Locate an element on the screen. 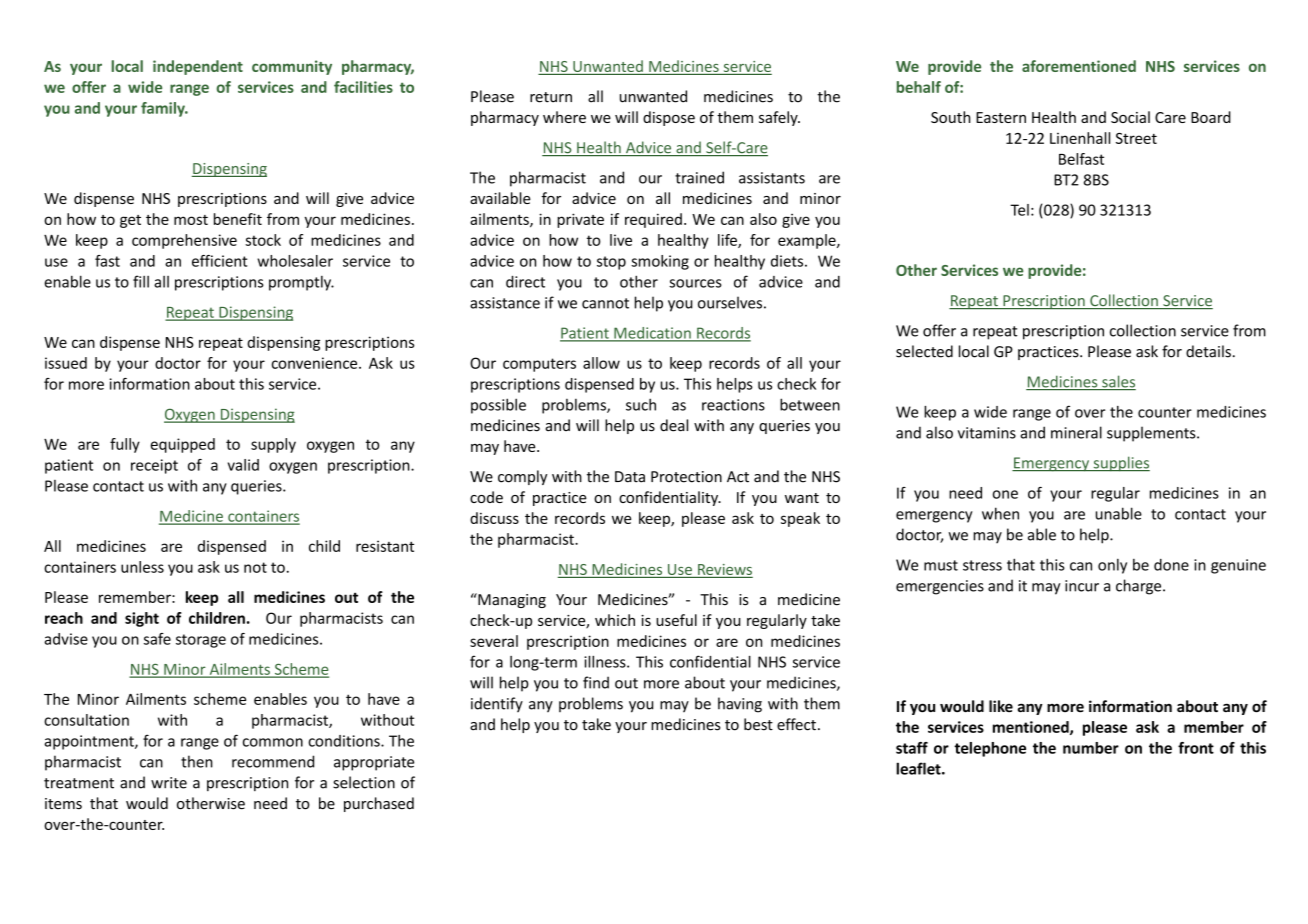 This screenshot has height=924, width=1308. only is located at coordinates (1112, 566).
